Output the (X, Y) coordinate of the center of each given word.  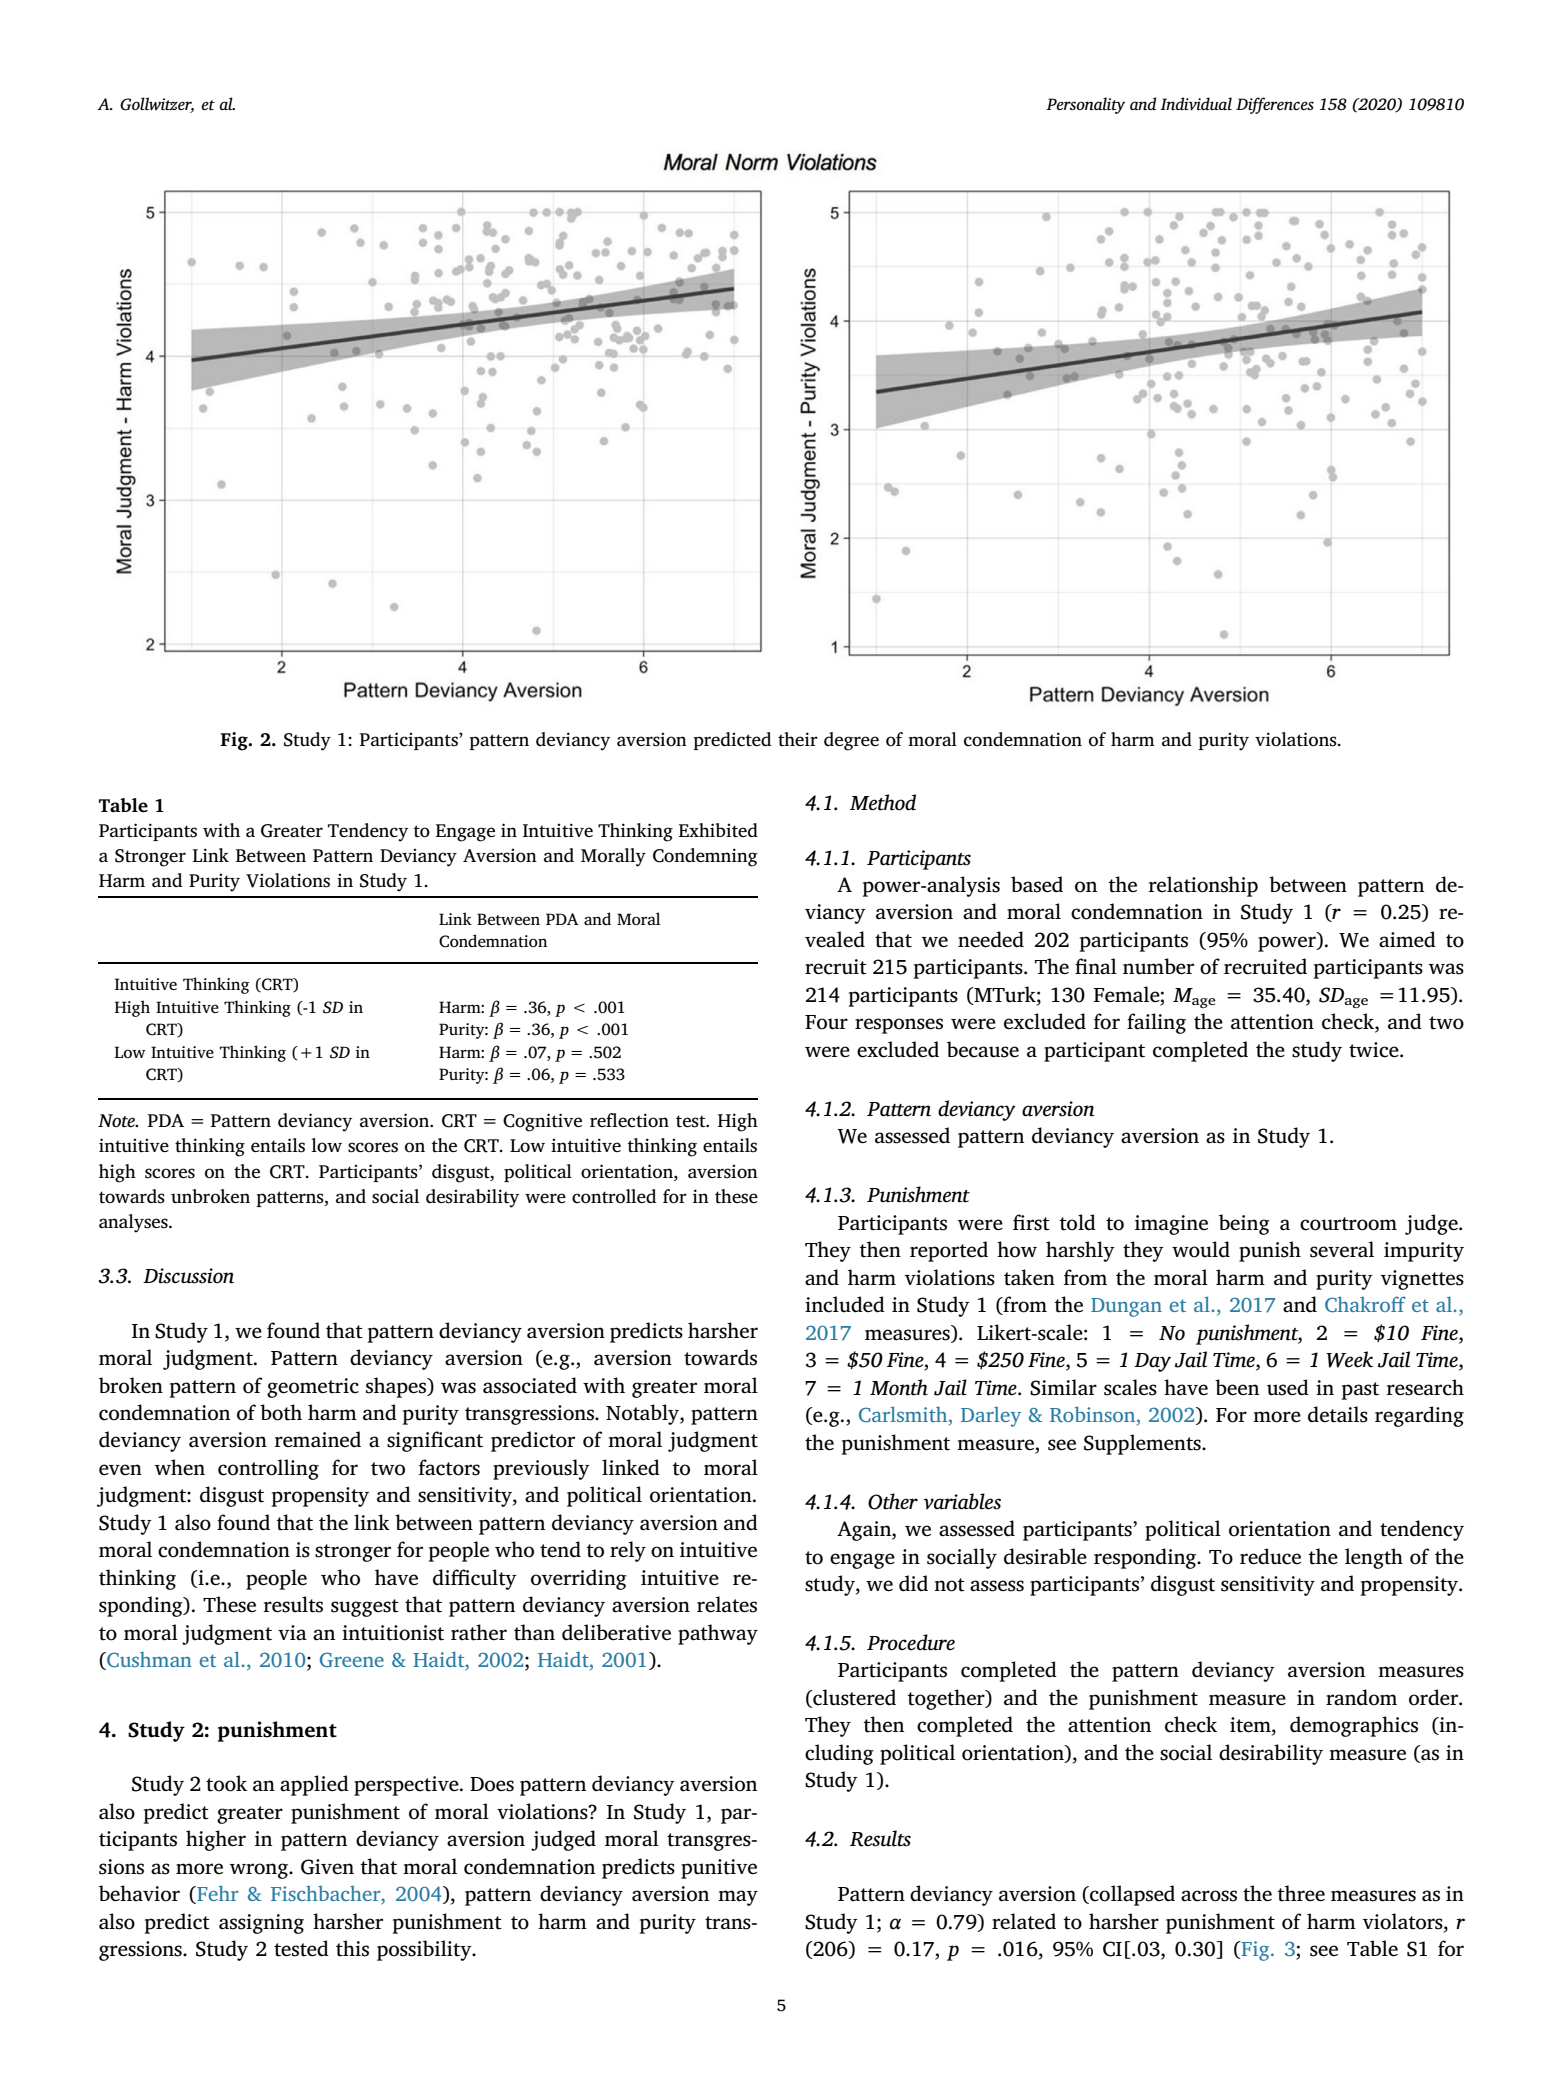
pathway (718, 1634)
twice (1375, 1050)
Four (826, 1022)
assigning (261, 1924)
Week (1349, 1359)
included (845, 1304)
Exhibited (718, 830)
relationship (1203, 886)
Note (118, 1121)
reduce (1270, 1556)
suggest (365, 1608)
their (798, 739)
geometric (313, 1388)
